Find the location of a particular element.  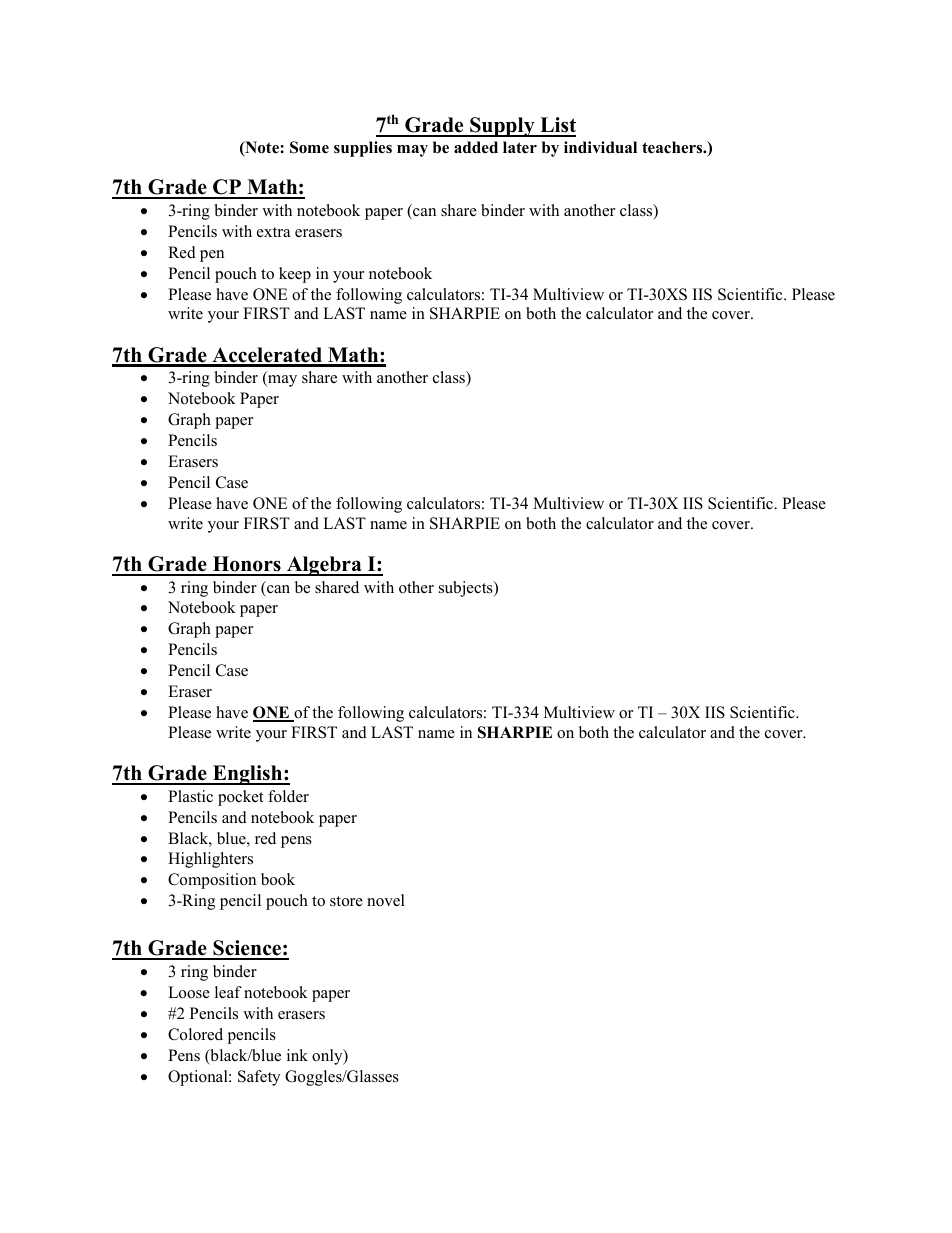

novel is located at coordinates (386, 900).
